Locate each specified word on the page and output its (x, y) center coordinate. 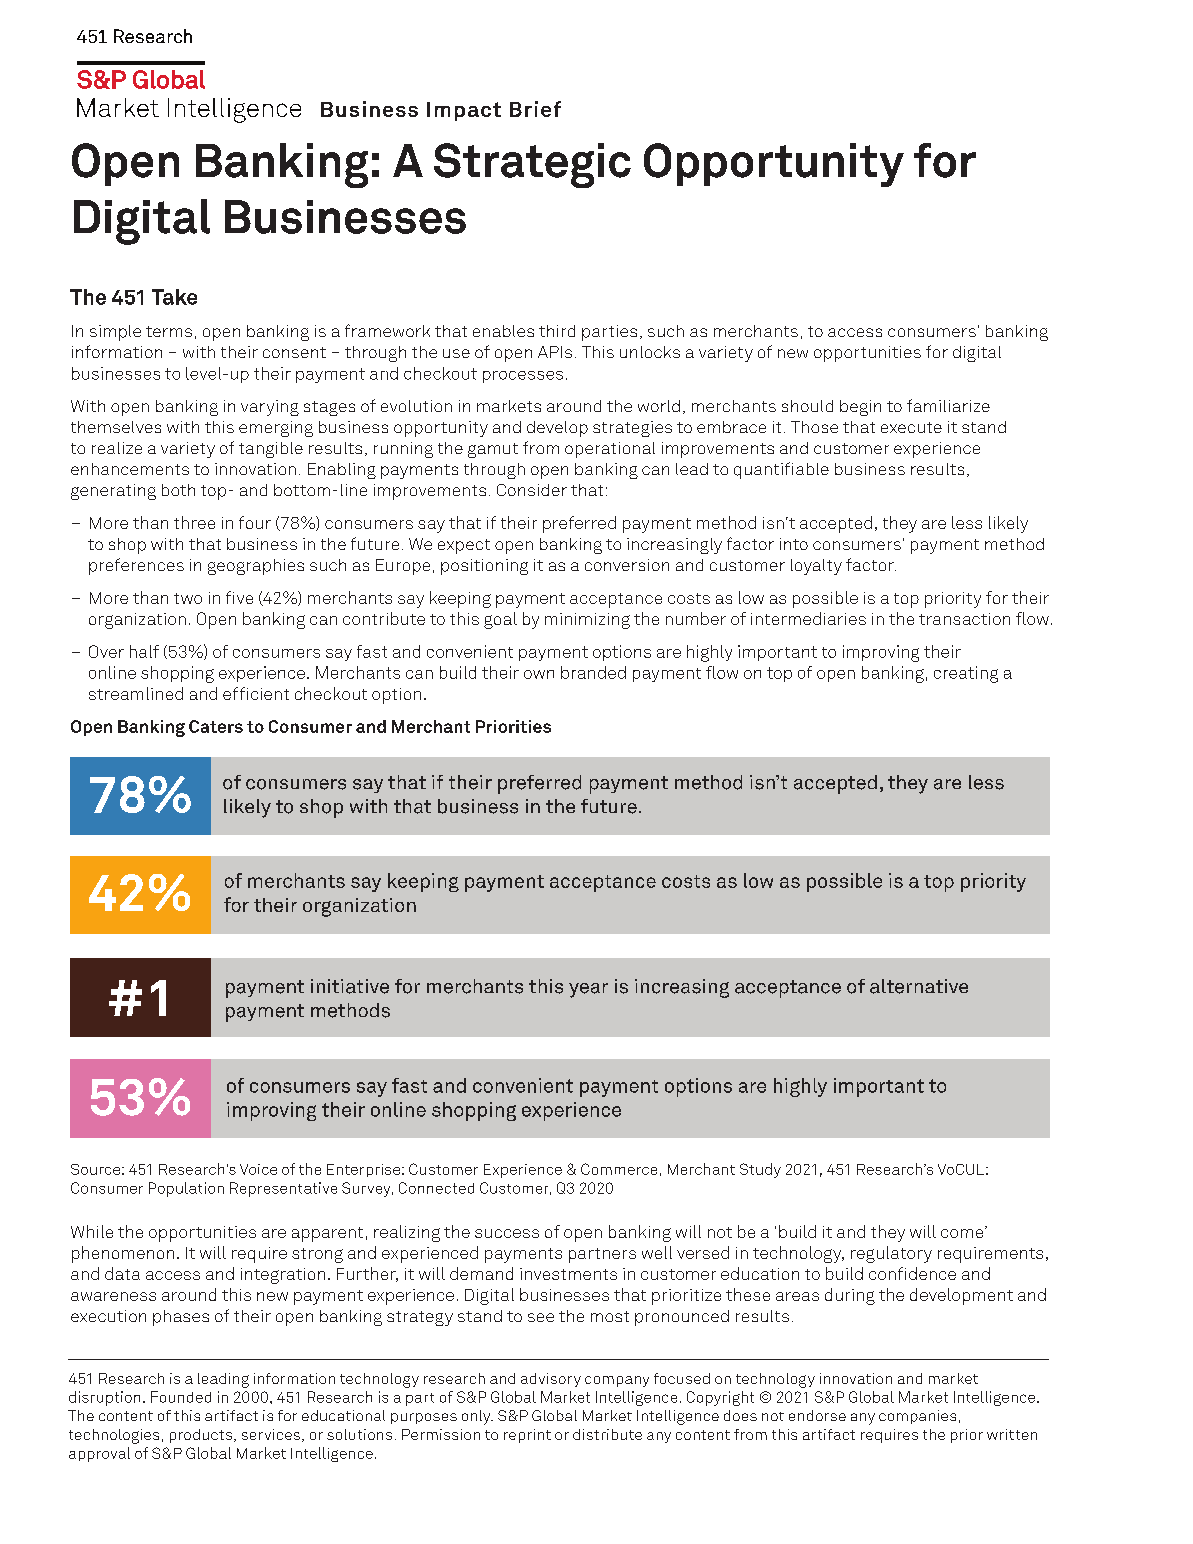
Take (174, 297)
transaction (964, 619)
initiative (350, 986)
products (201, 1436)
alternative (919, 986)
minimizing (587, 621)
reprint (527, 1436)
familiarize (948, 405)
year (588, 990)
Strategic (532, 165)
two (188, 598)
